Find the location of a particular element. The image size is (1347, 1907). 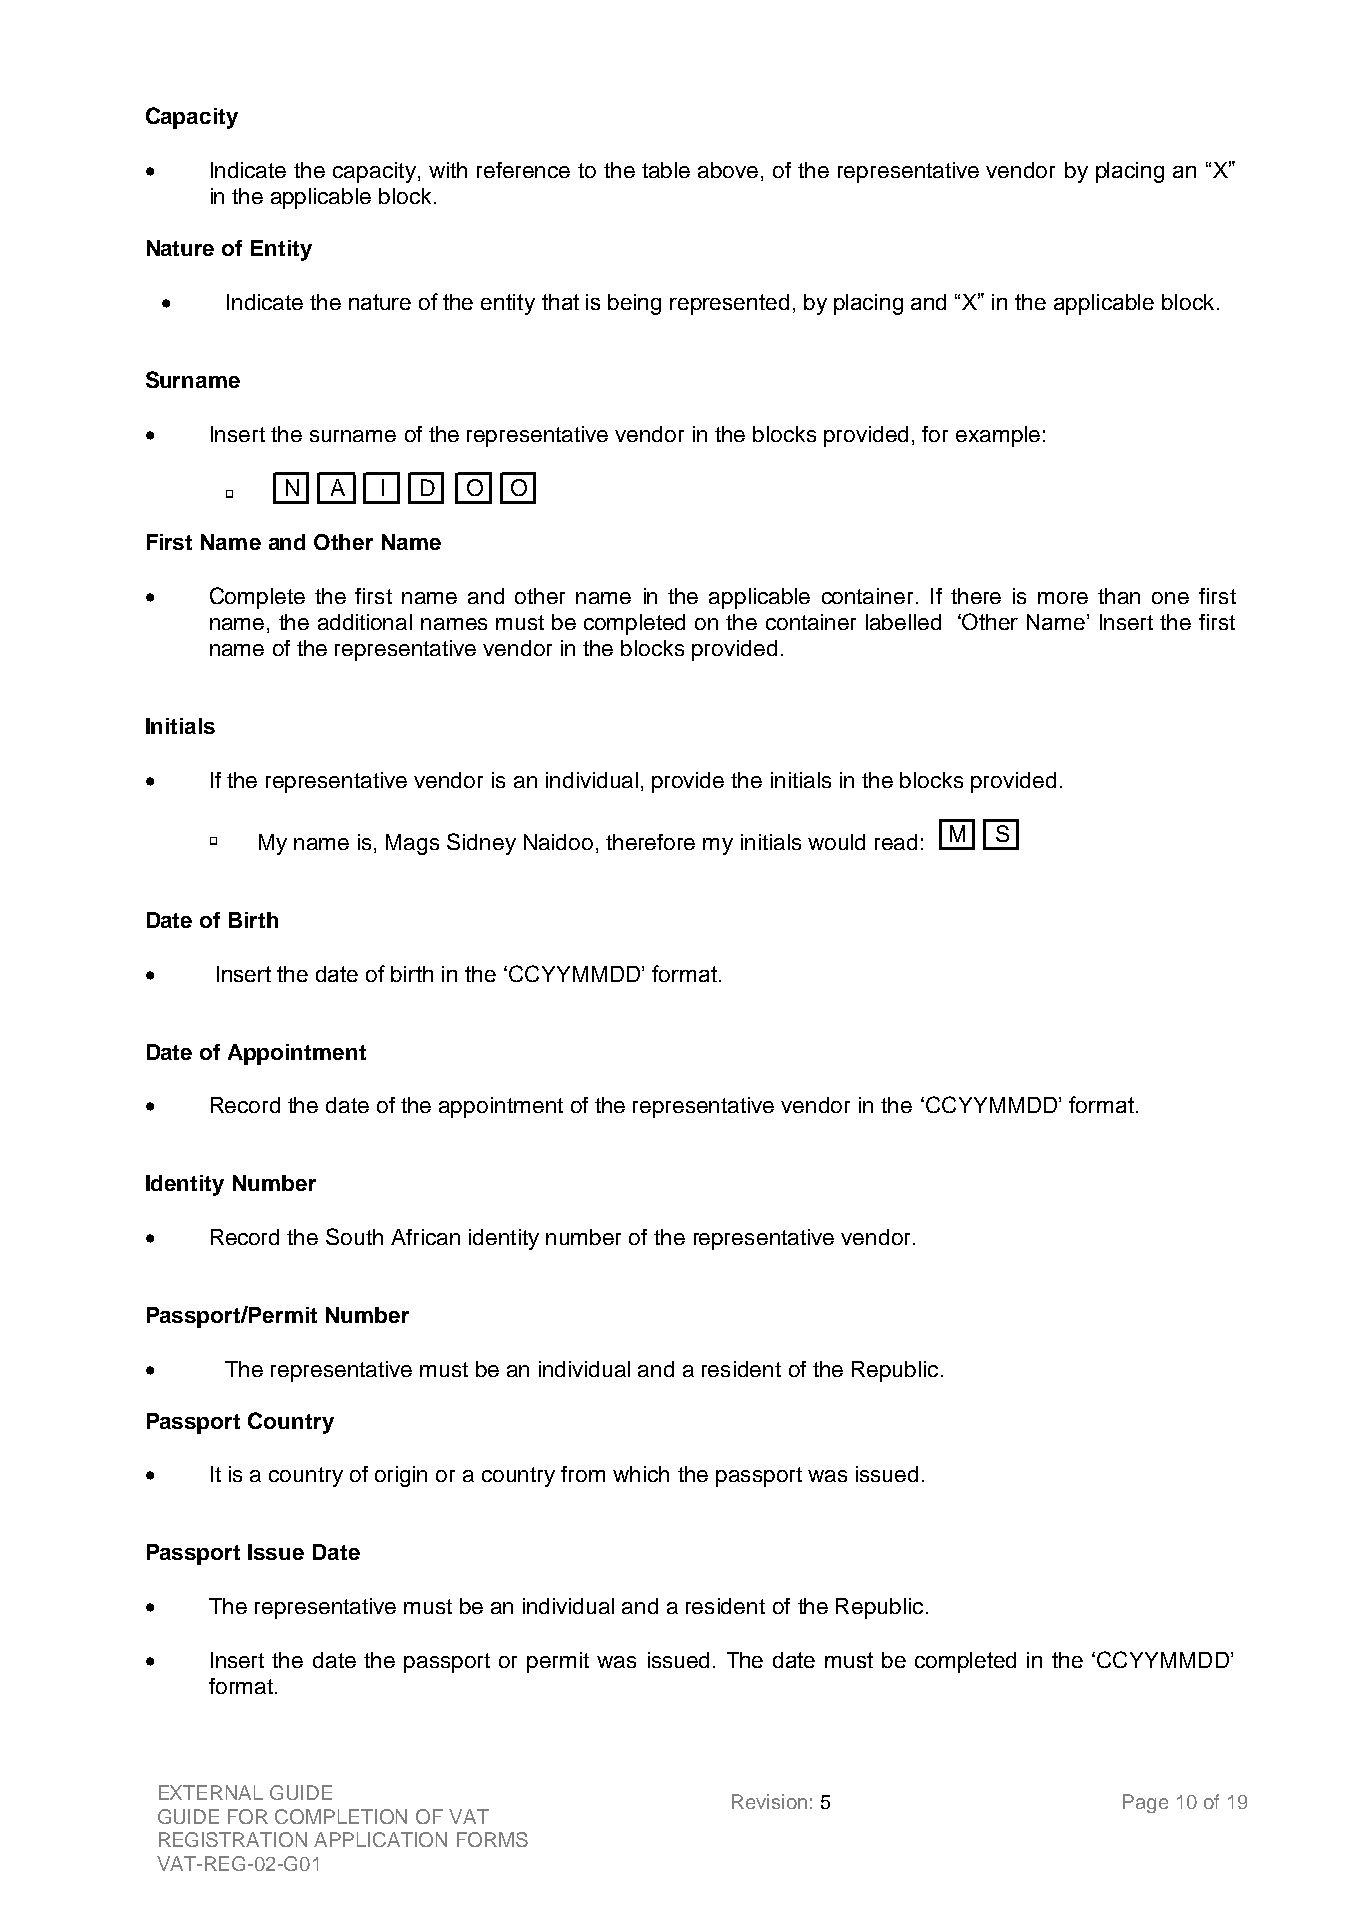

would is located at coordinates (836, 842).
